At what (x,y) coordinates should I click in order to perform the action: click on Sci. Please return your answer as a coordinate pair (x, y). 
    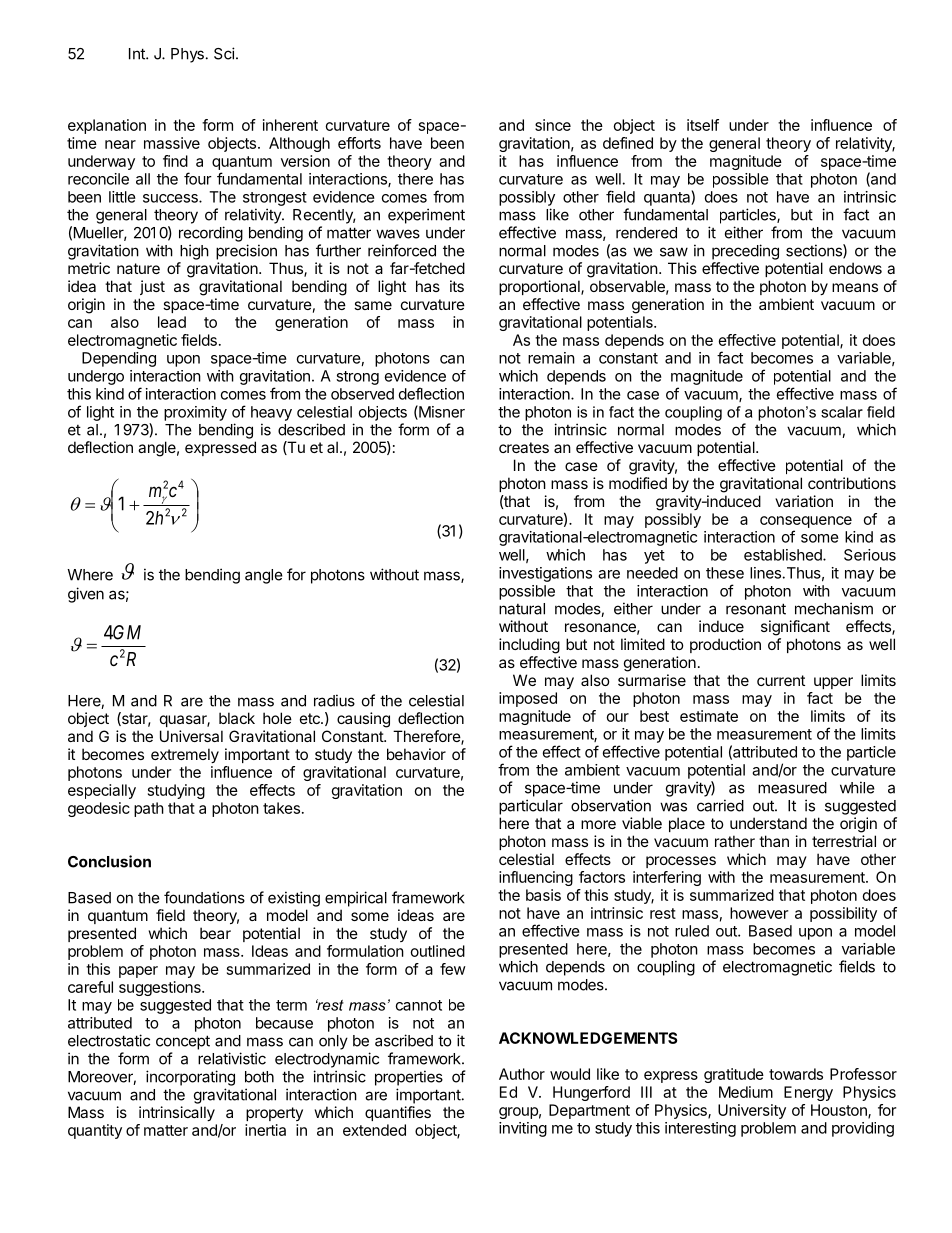
    Looking at the image, I should click on (224, 53).
